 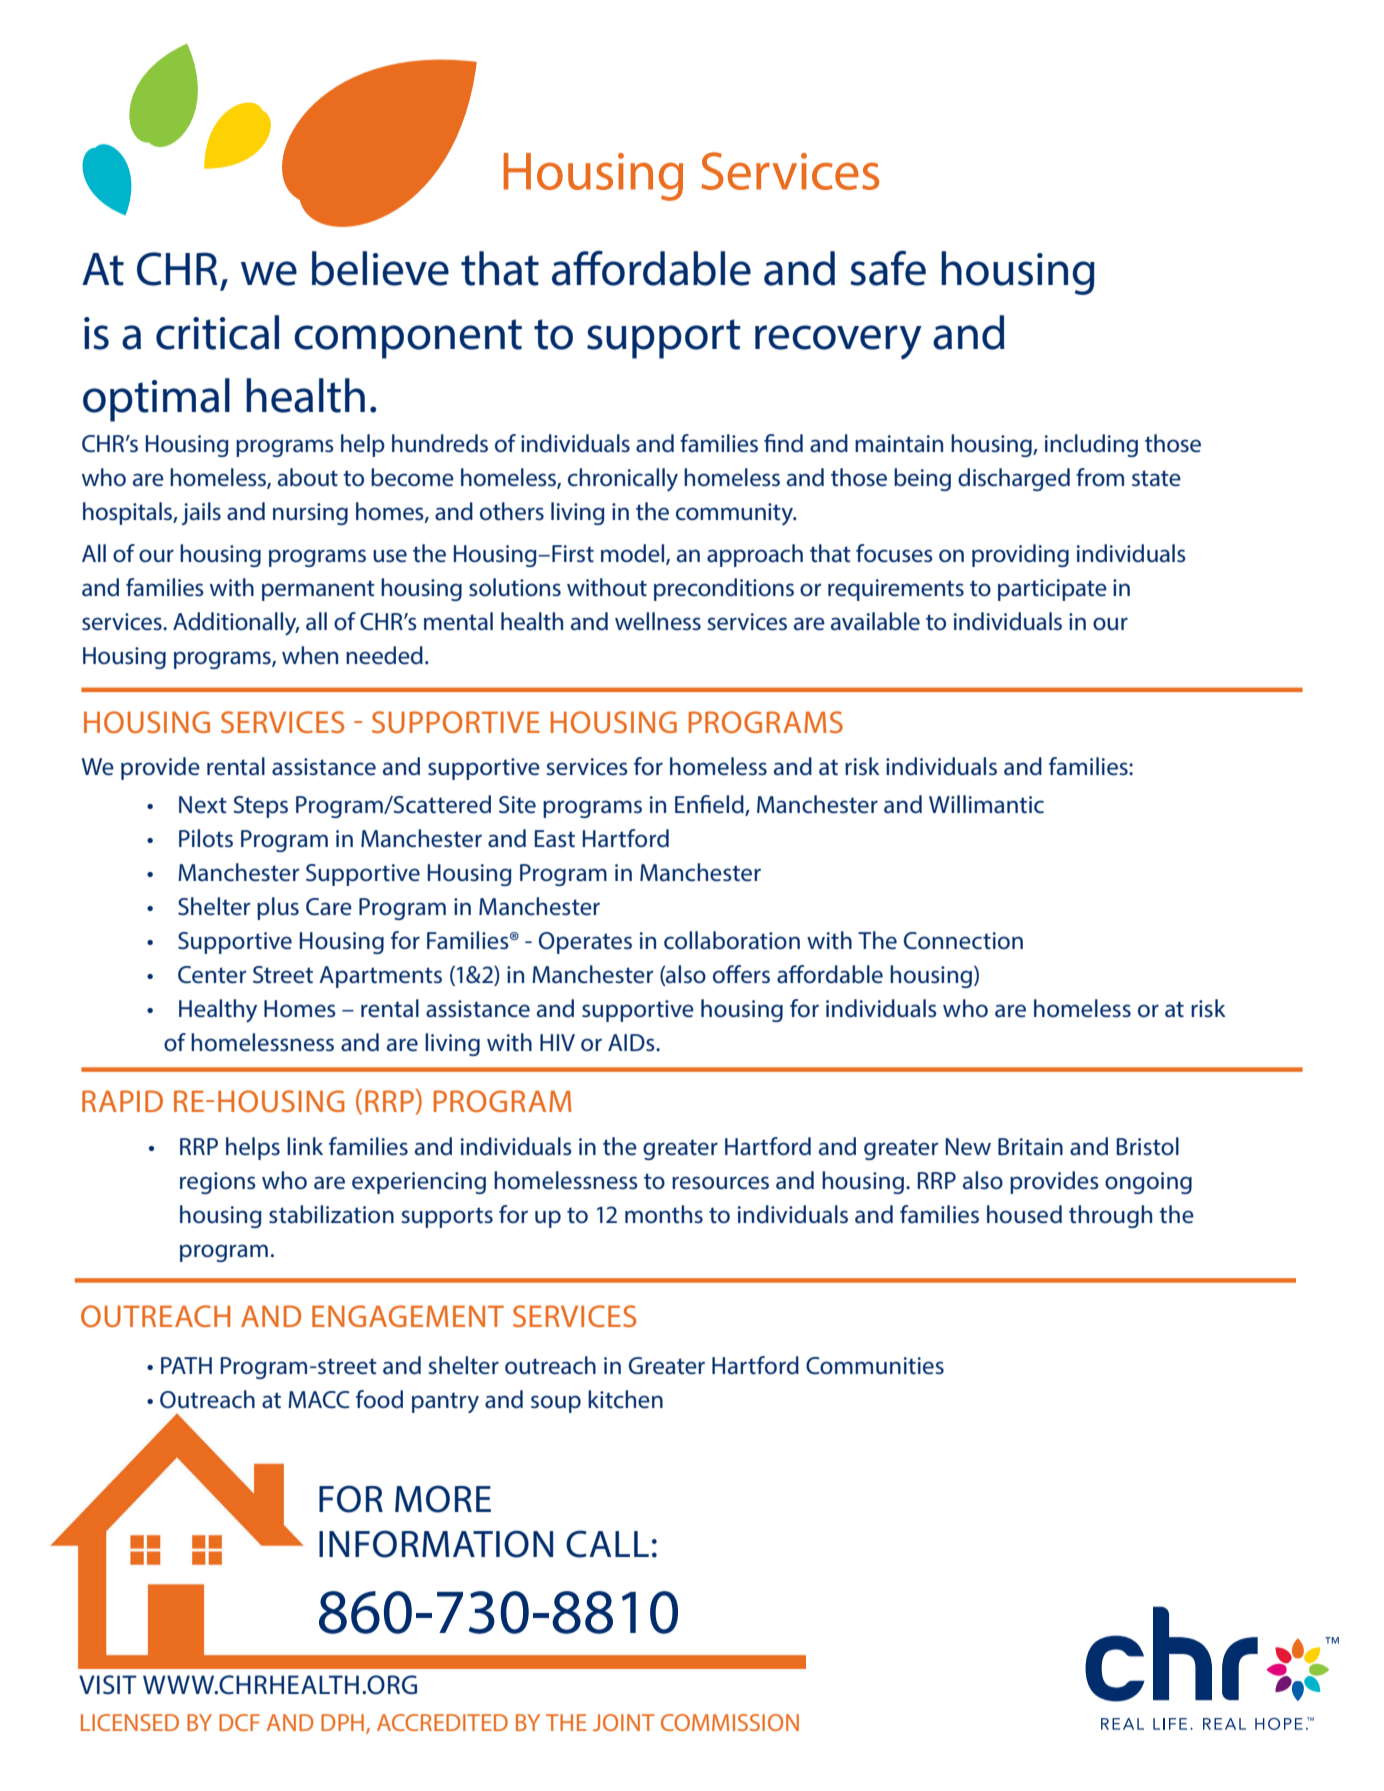 I want to click on recovery, so click(x=838, y=342).
